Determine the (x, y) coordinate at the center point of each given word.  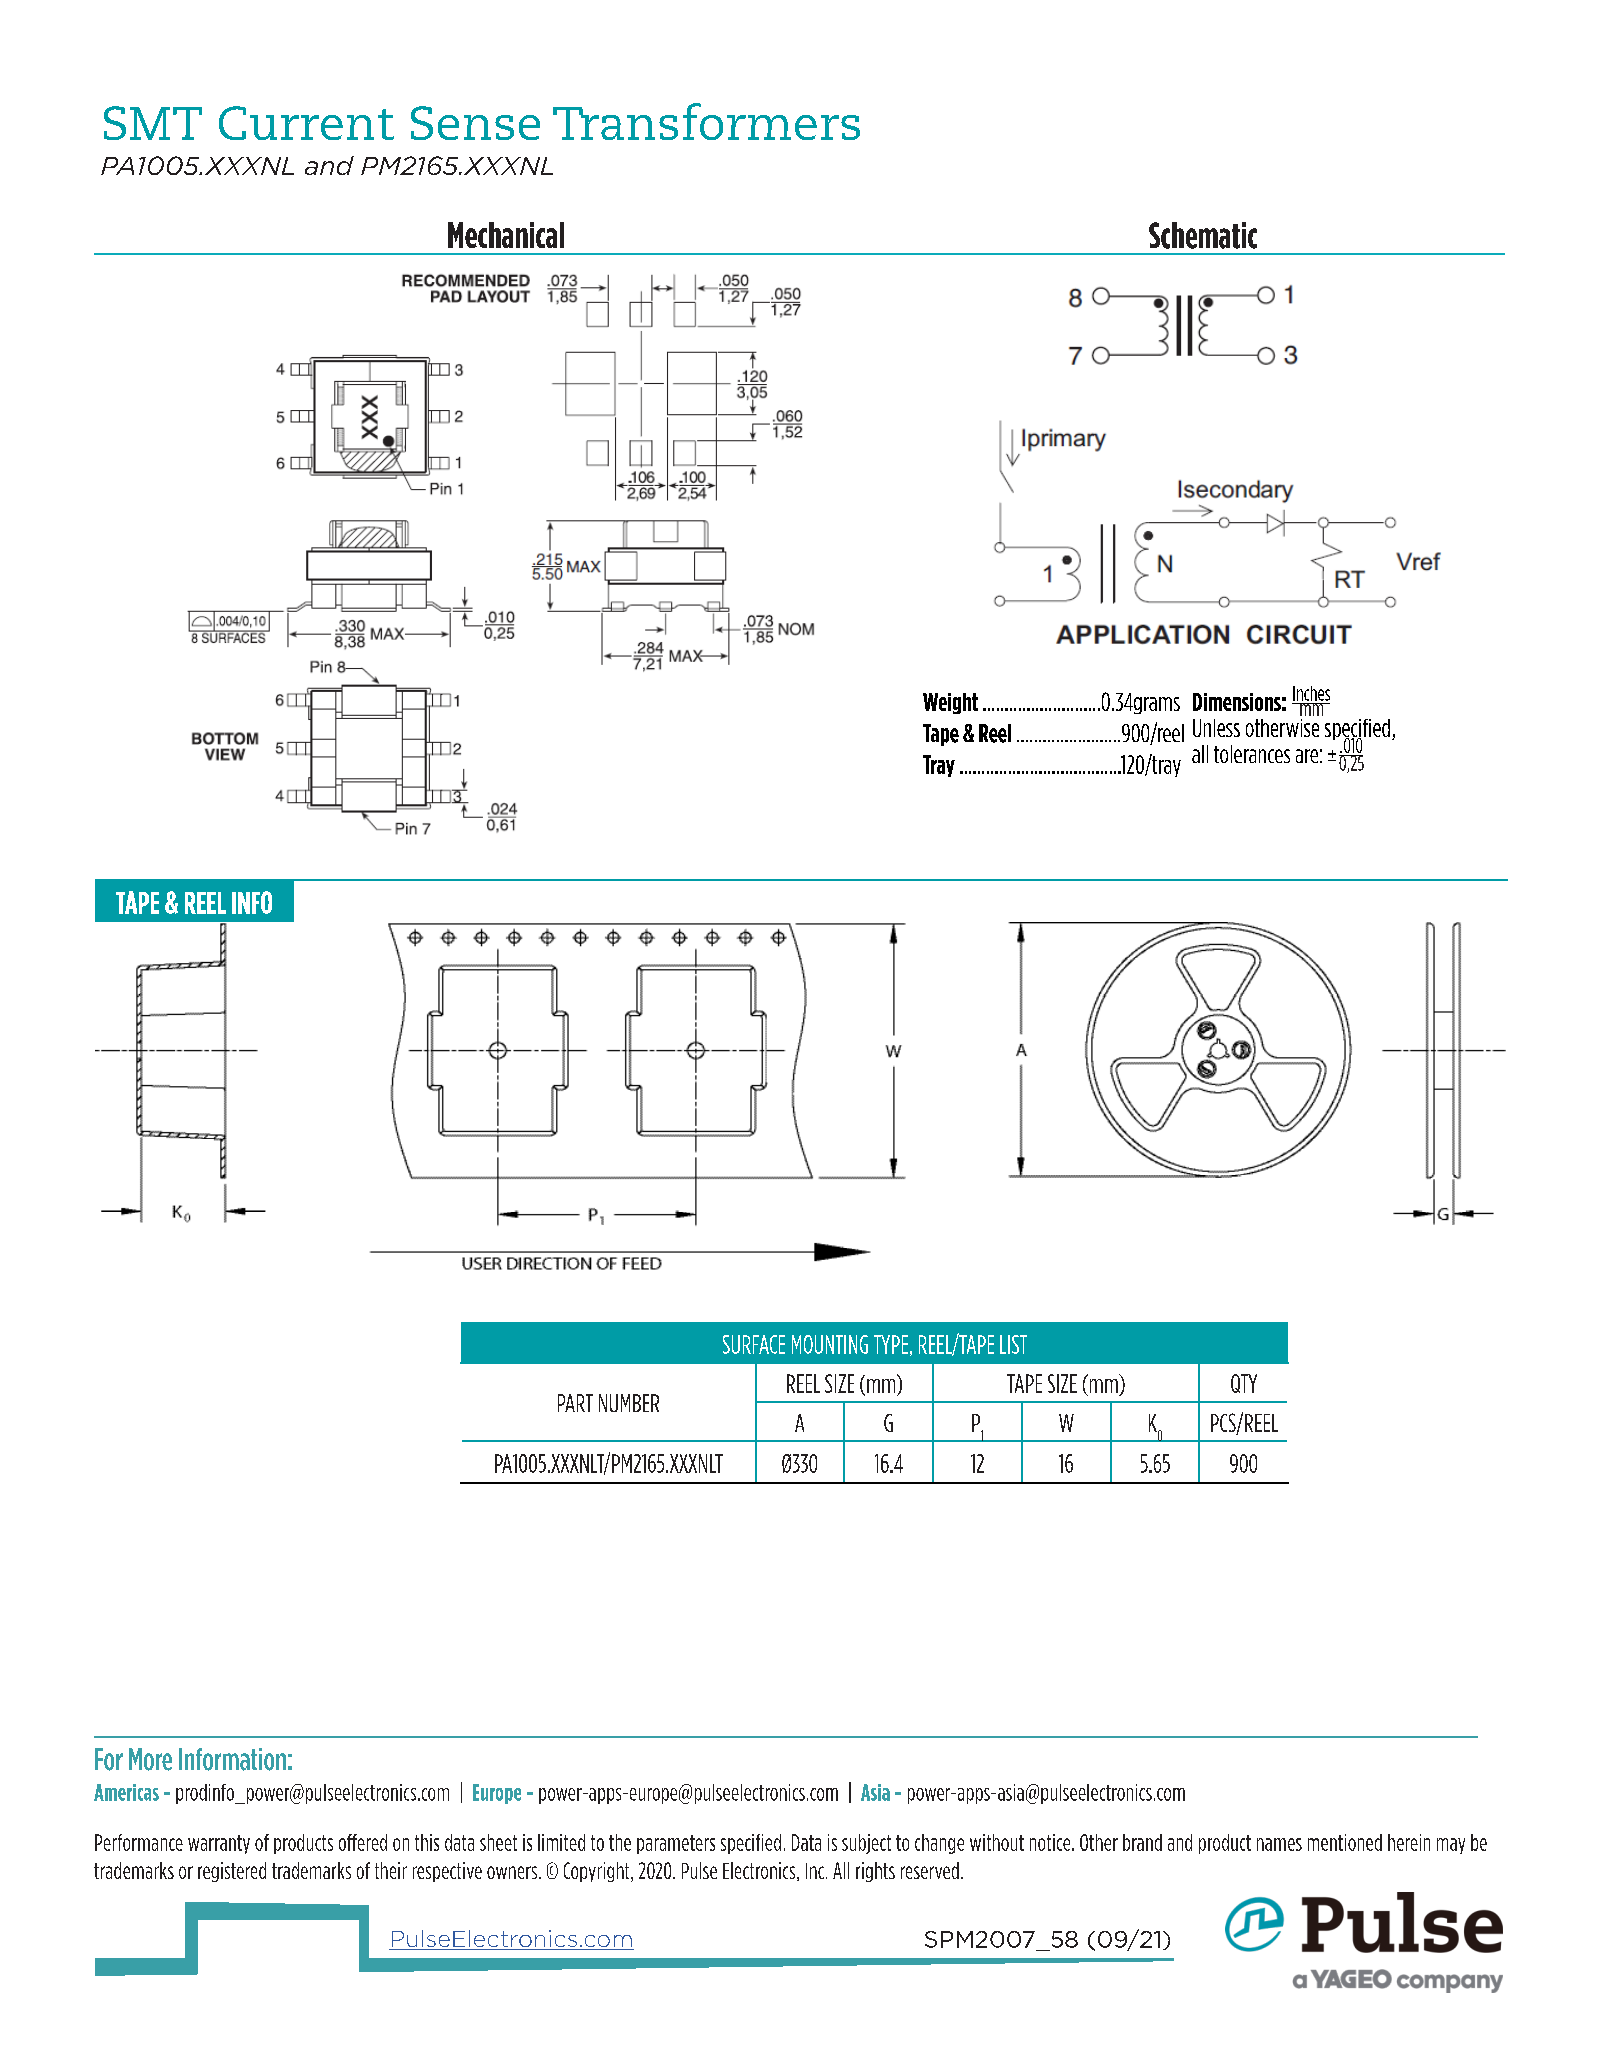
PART (575, 1403)
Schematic (1203, 235)
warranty (219, 1844)
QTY (1244, 1383)
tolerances (1252, 754)
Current (306, 123)
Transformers (706, 121)
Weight (950, 703)
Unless (1216, 728)
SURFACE (754, 1344)
